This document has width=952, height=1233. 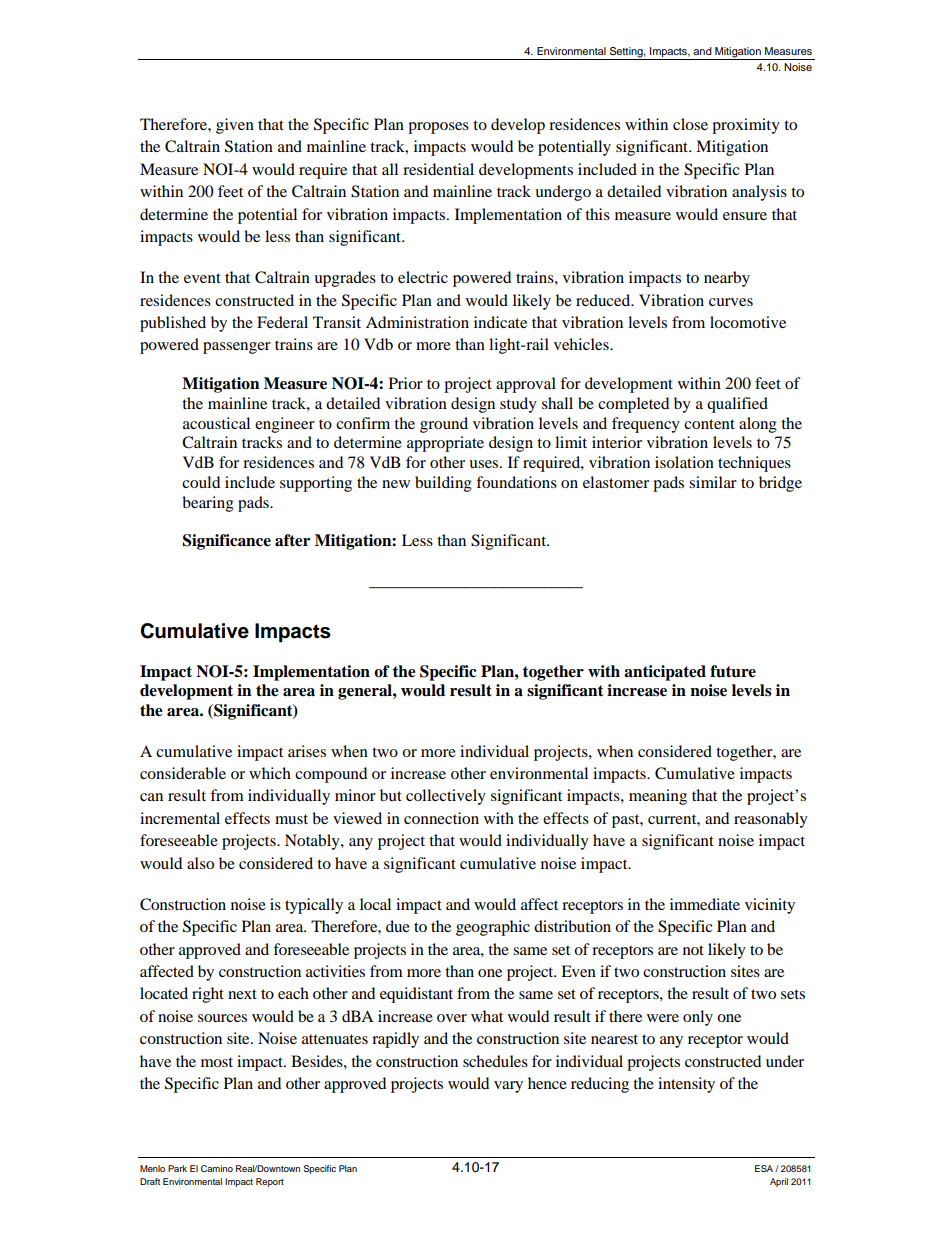 What do you see at coordinates (446, 797) in the document?
I see `collectively` at bounding box center [446, 797].
